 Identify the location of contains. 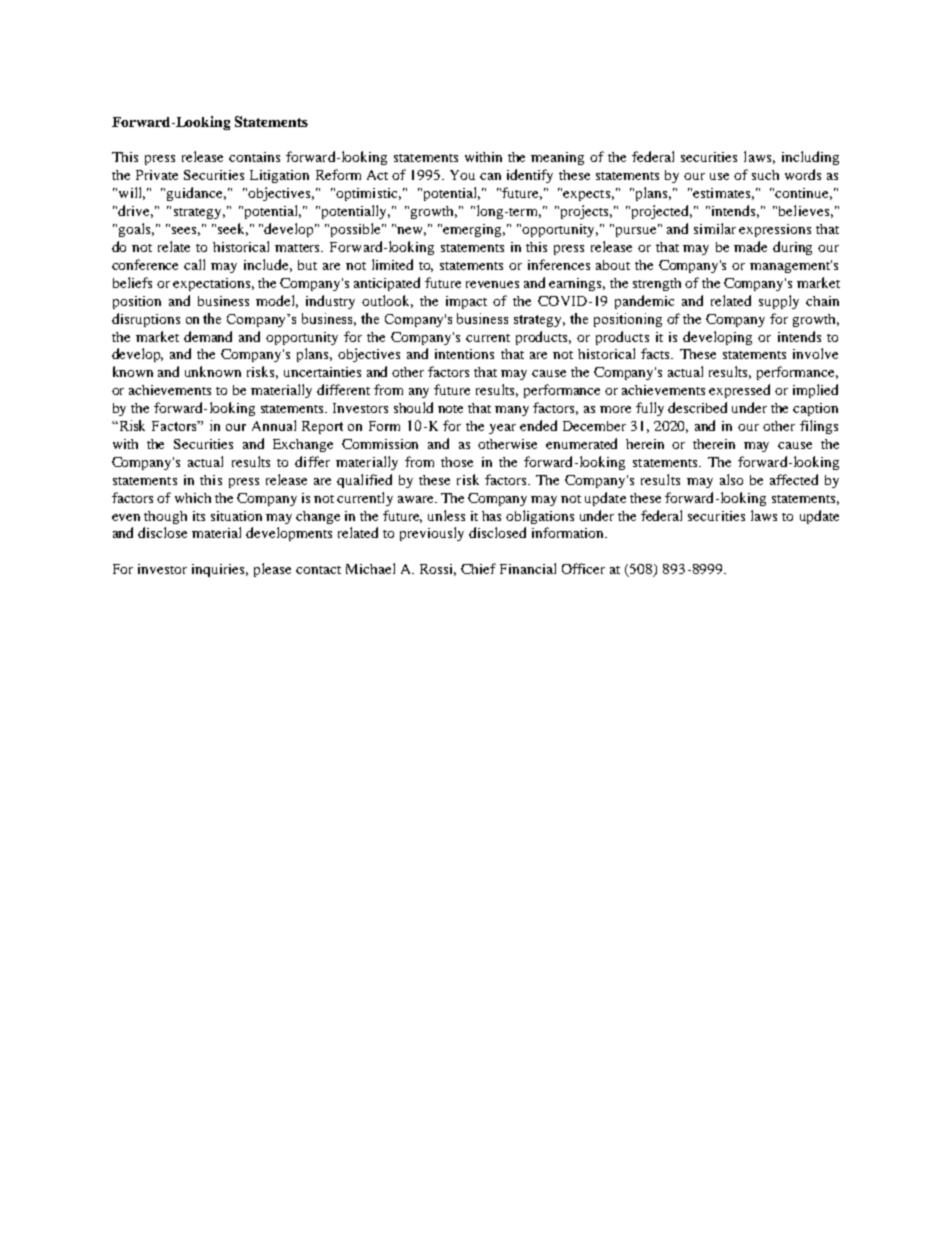
(254, 157).
